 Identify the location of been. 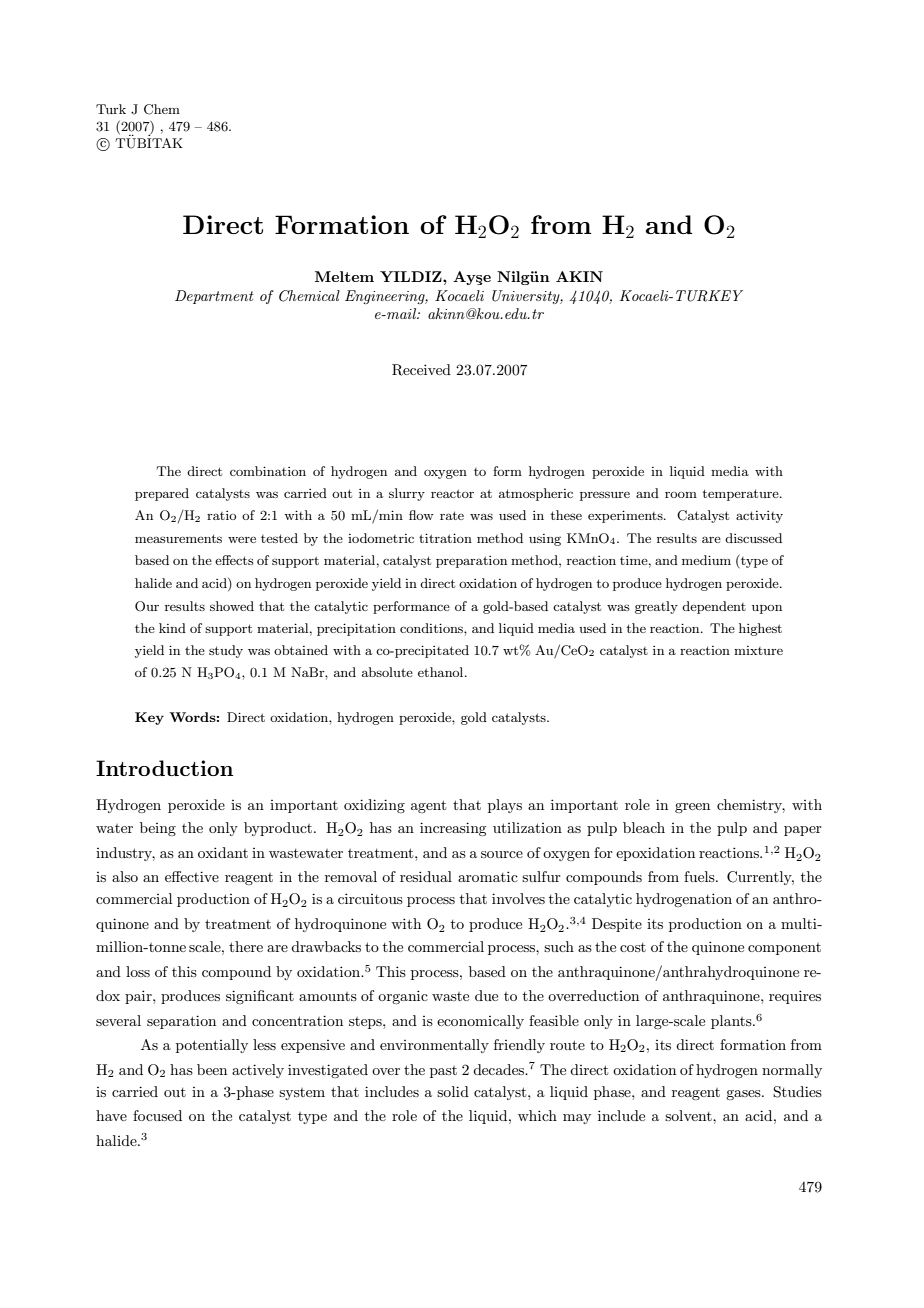
(212, 1069).
